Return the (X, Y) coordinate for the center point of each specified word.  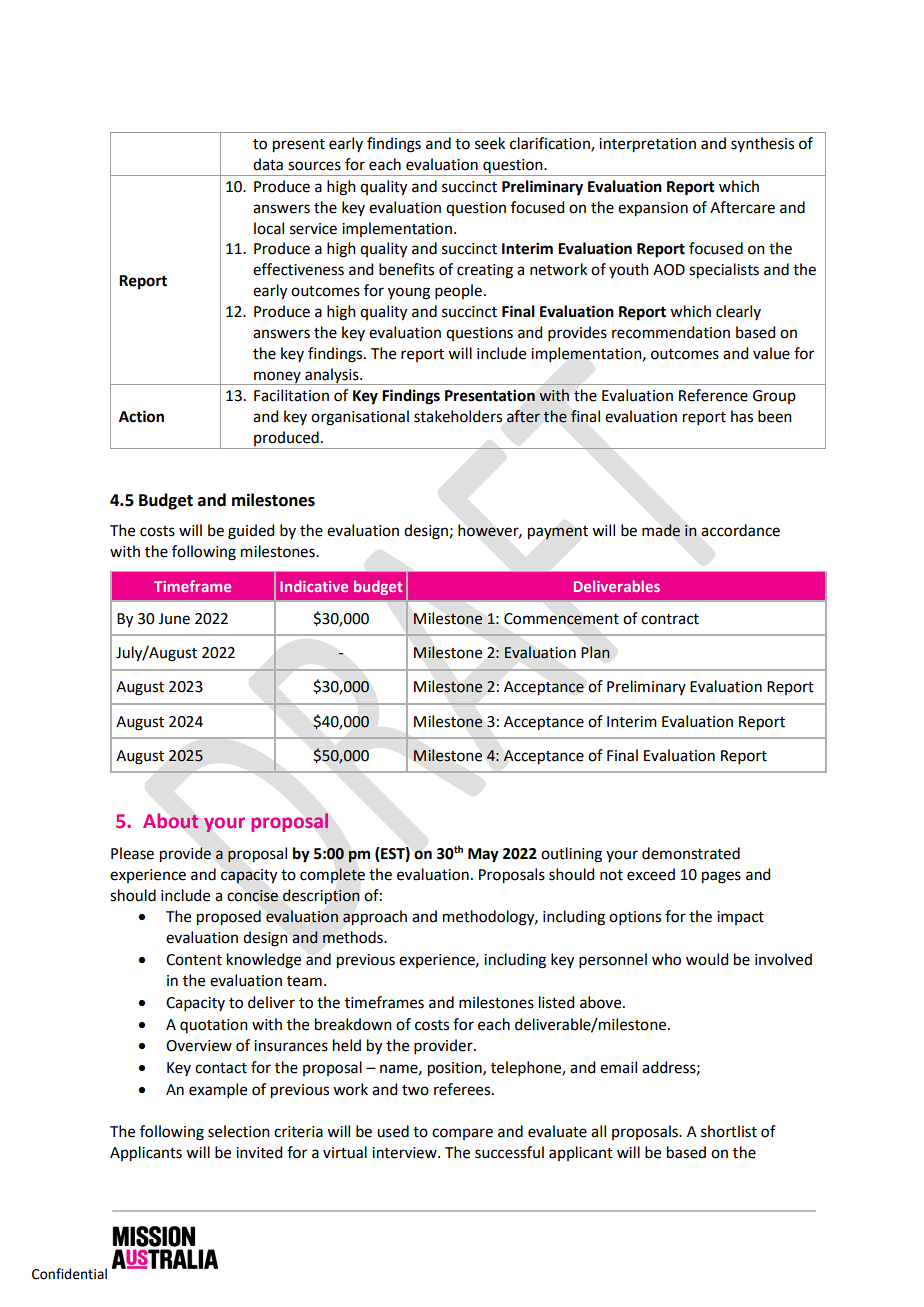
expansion (653, 209)
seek (490, 143)
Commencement (561, 619)
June (174, 619)
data (268, 164)
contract (670, 619)
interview (405, 1153)
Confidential (69, 1274)
